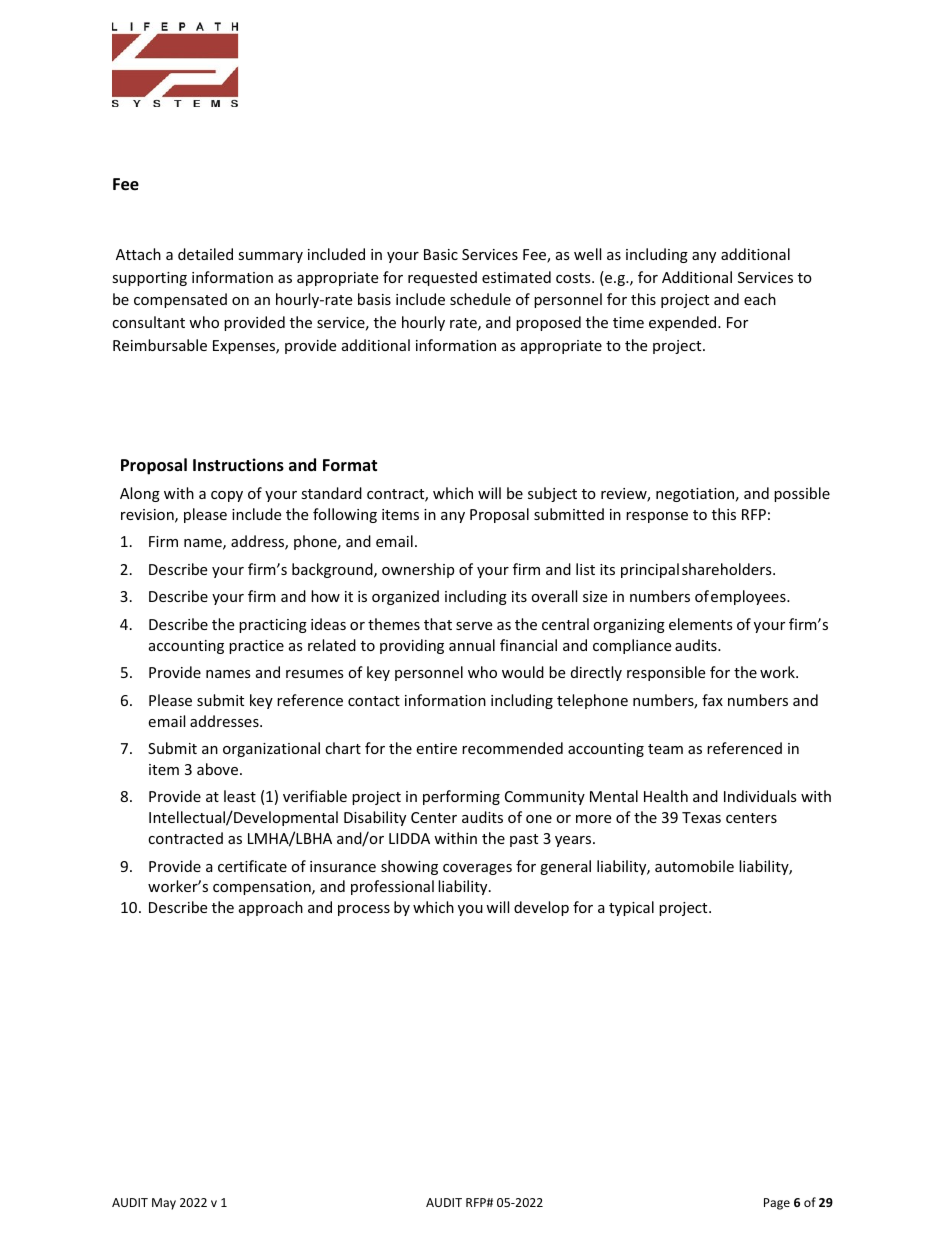  I want to click on schedule, so click(480, 299).
